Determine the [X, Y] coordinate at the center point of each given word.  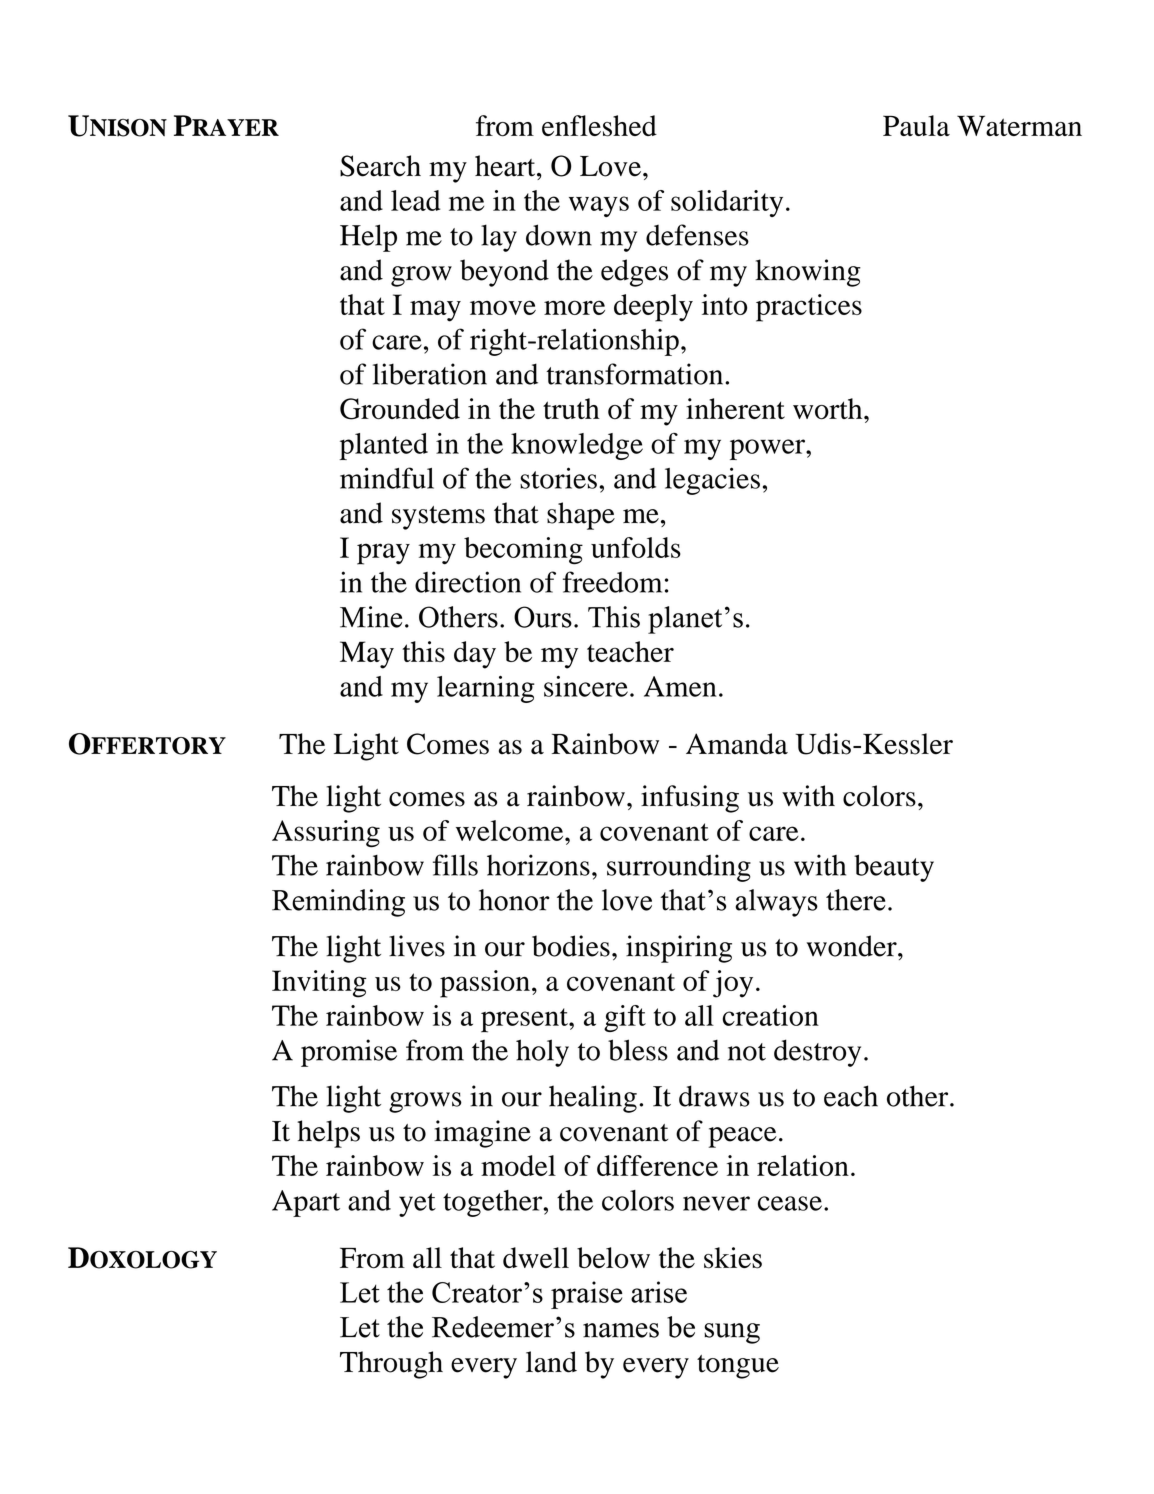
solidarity [727, 203]
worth [829, 409]
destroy [817, 1053]
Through [391, 1365]
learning [486, 689]
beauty [894, 868]
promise [349, 1053]
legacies [712, 481]
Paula [916, 125]
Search [380, 166]
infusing [690, 799]
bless [638, 1050]
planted [384, 446]
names [621, 1330]
